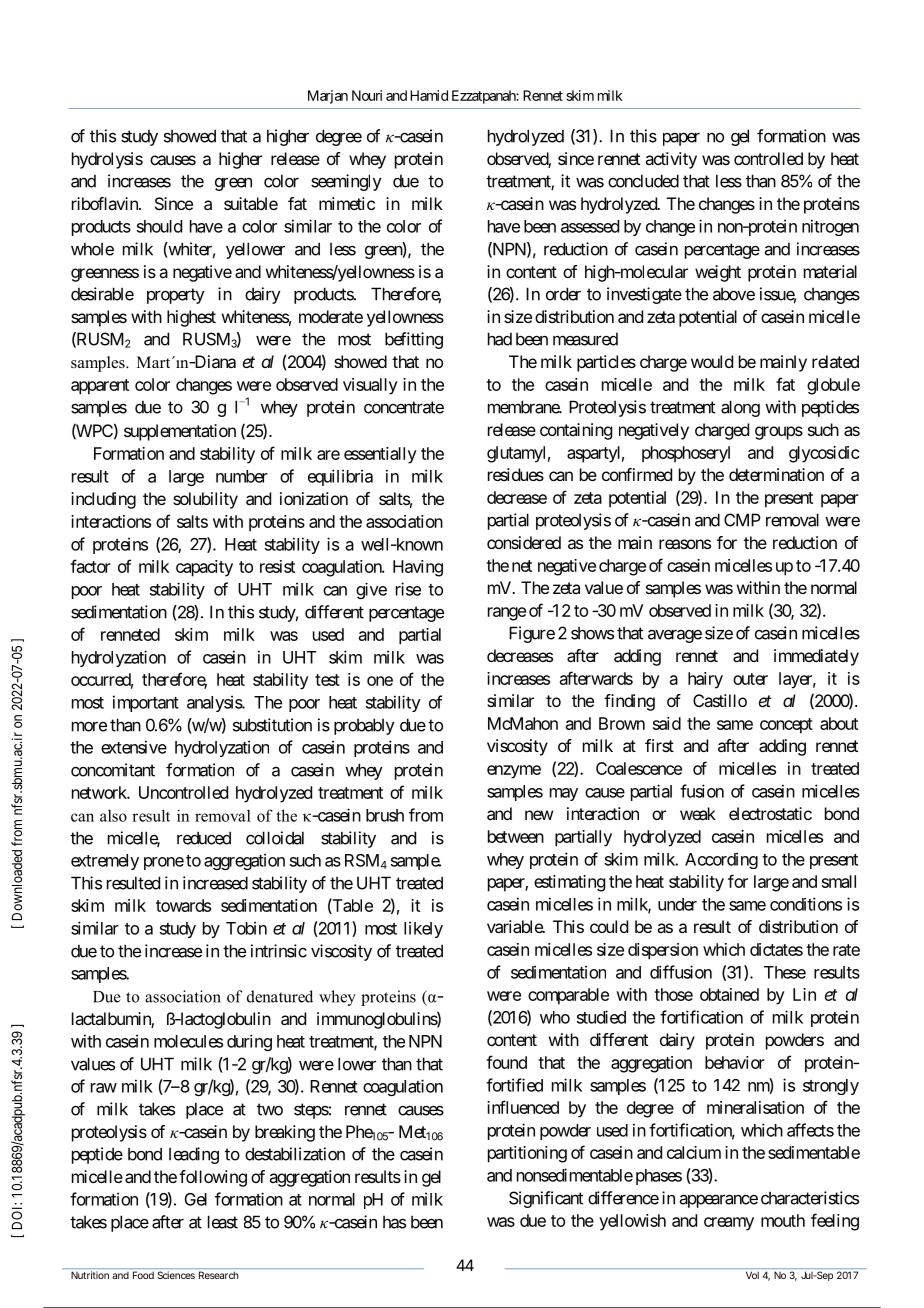  What do you see at coordinates (429, 95) in the screenshot?
I see `Hamid` at bounding box center [429, 95].
